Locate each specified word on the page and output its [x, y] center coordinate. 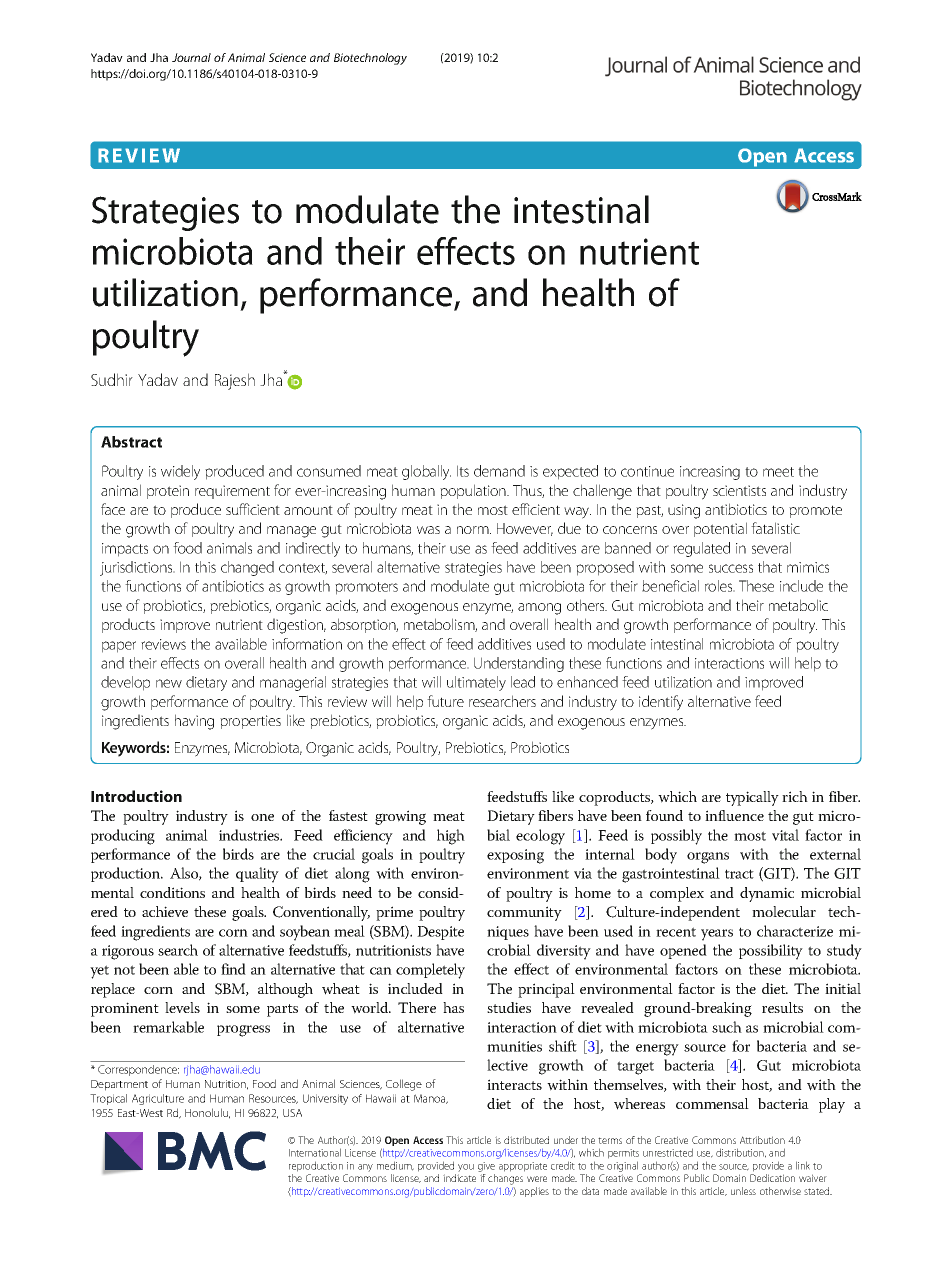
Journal [191, 57]
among [539, 609]
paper [119, 647]
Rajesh [235, 381]
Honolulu [207, 1113]
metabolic [798, 605]
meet [778, 472]
